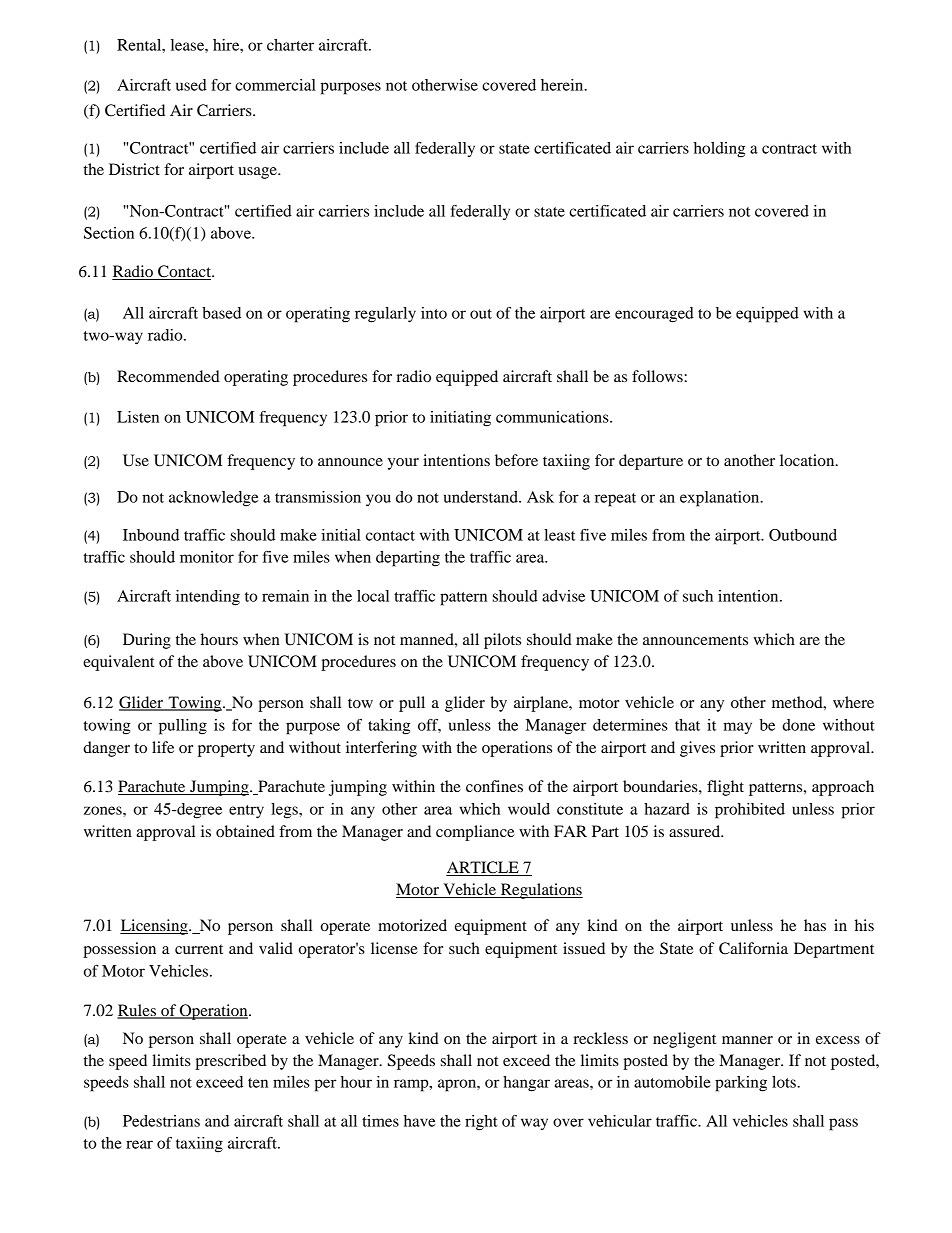 This screenshot has width=952, height=1233. I want to click on holding, so click(719, 150).
